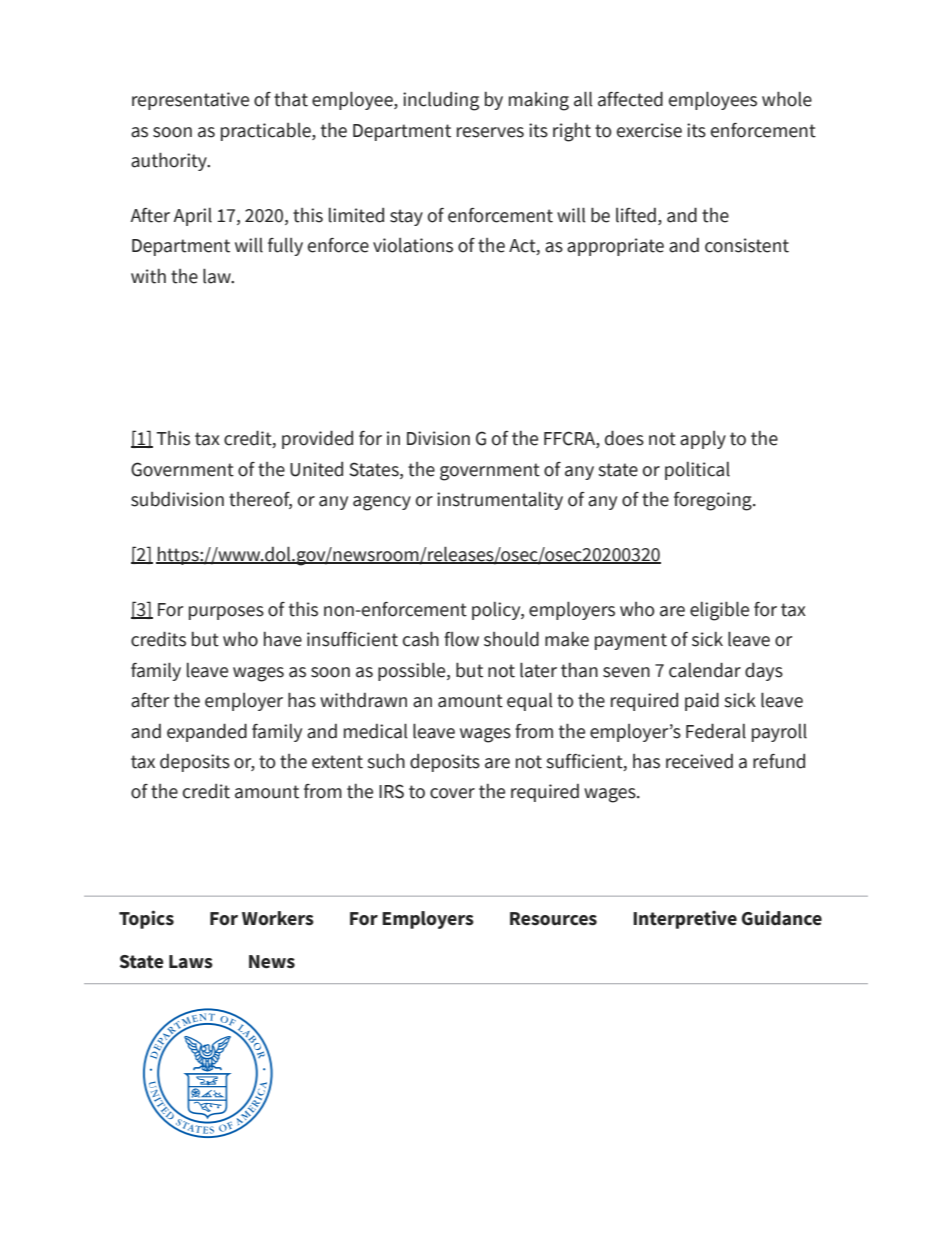 The image size is (952, 1233). What do you see at coordinates (191, 962) in the screenshot?
I see `Laws` at bounding box center [191, 962].
